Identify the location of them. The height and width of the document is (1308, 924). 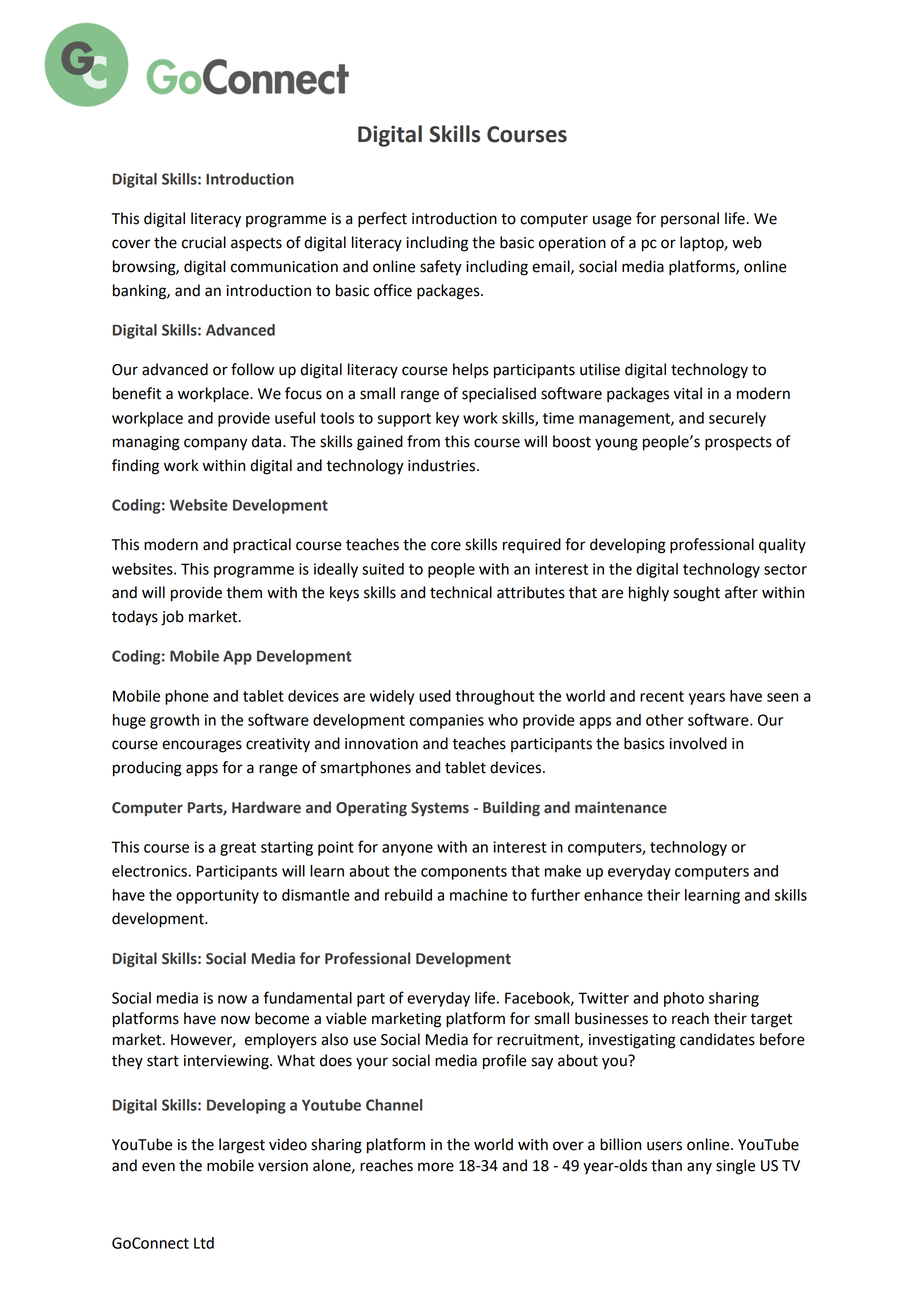
(244, 592).
